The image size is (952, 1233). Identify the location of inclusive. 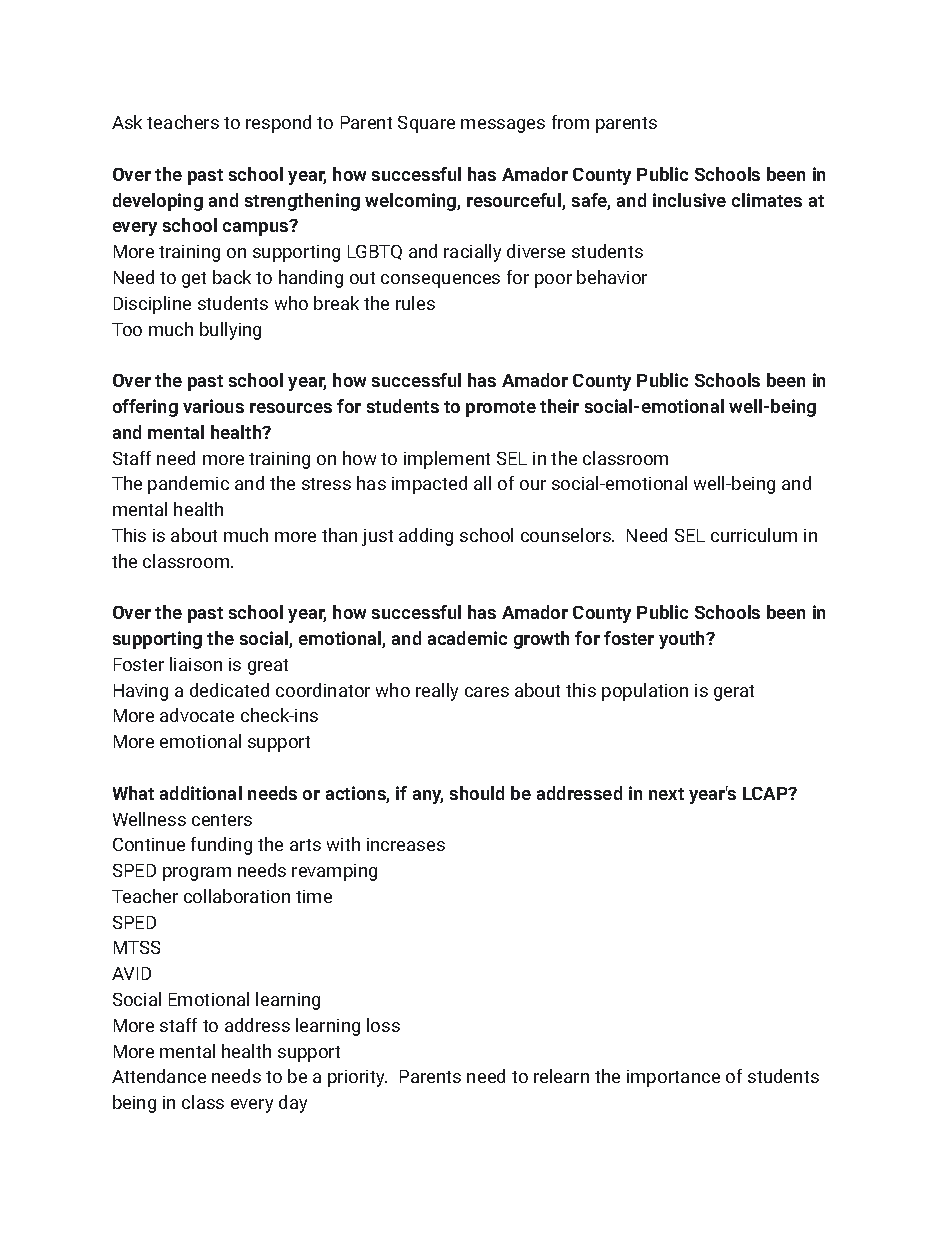
(689, 200).
